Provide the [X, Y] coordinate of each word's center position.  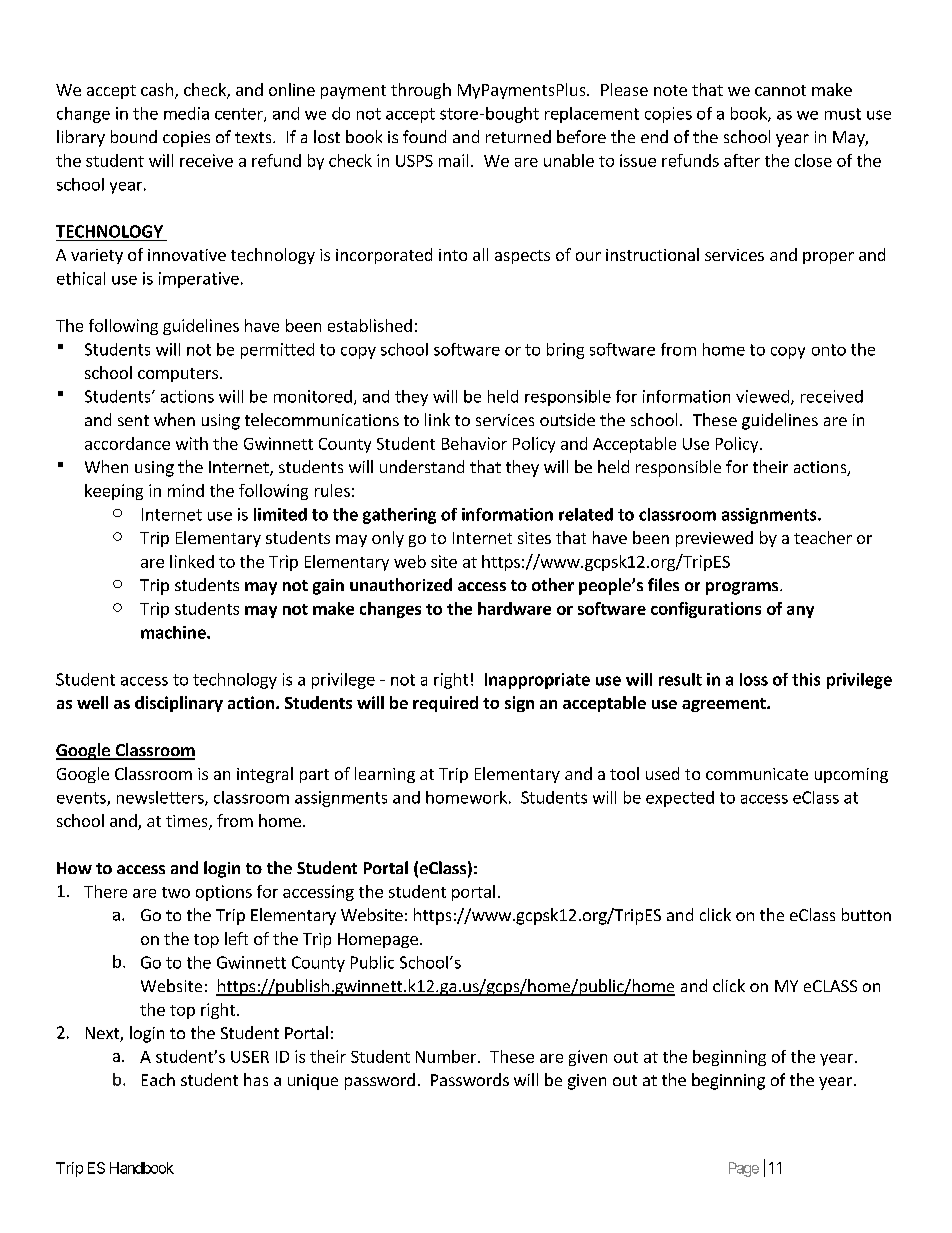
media [186, 113]
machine [174, 632]
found [424, 136]
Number [447, 1056]
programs [743, 588]
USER [250, 1057]
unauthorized [401, 584]
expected [680, 799]
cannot [780, 90]
